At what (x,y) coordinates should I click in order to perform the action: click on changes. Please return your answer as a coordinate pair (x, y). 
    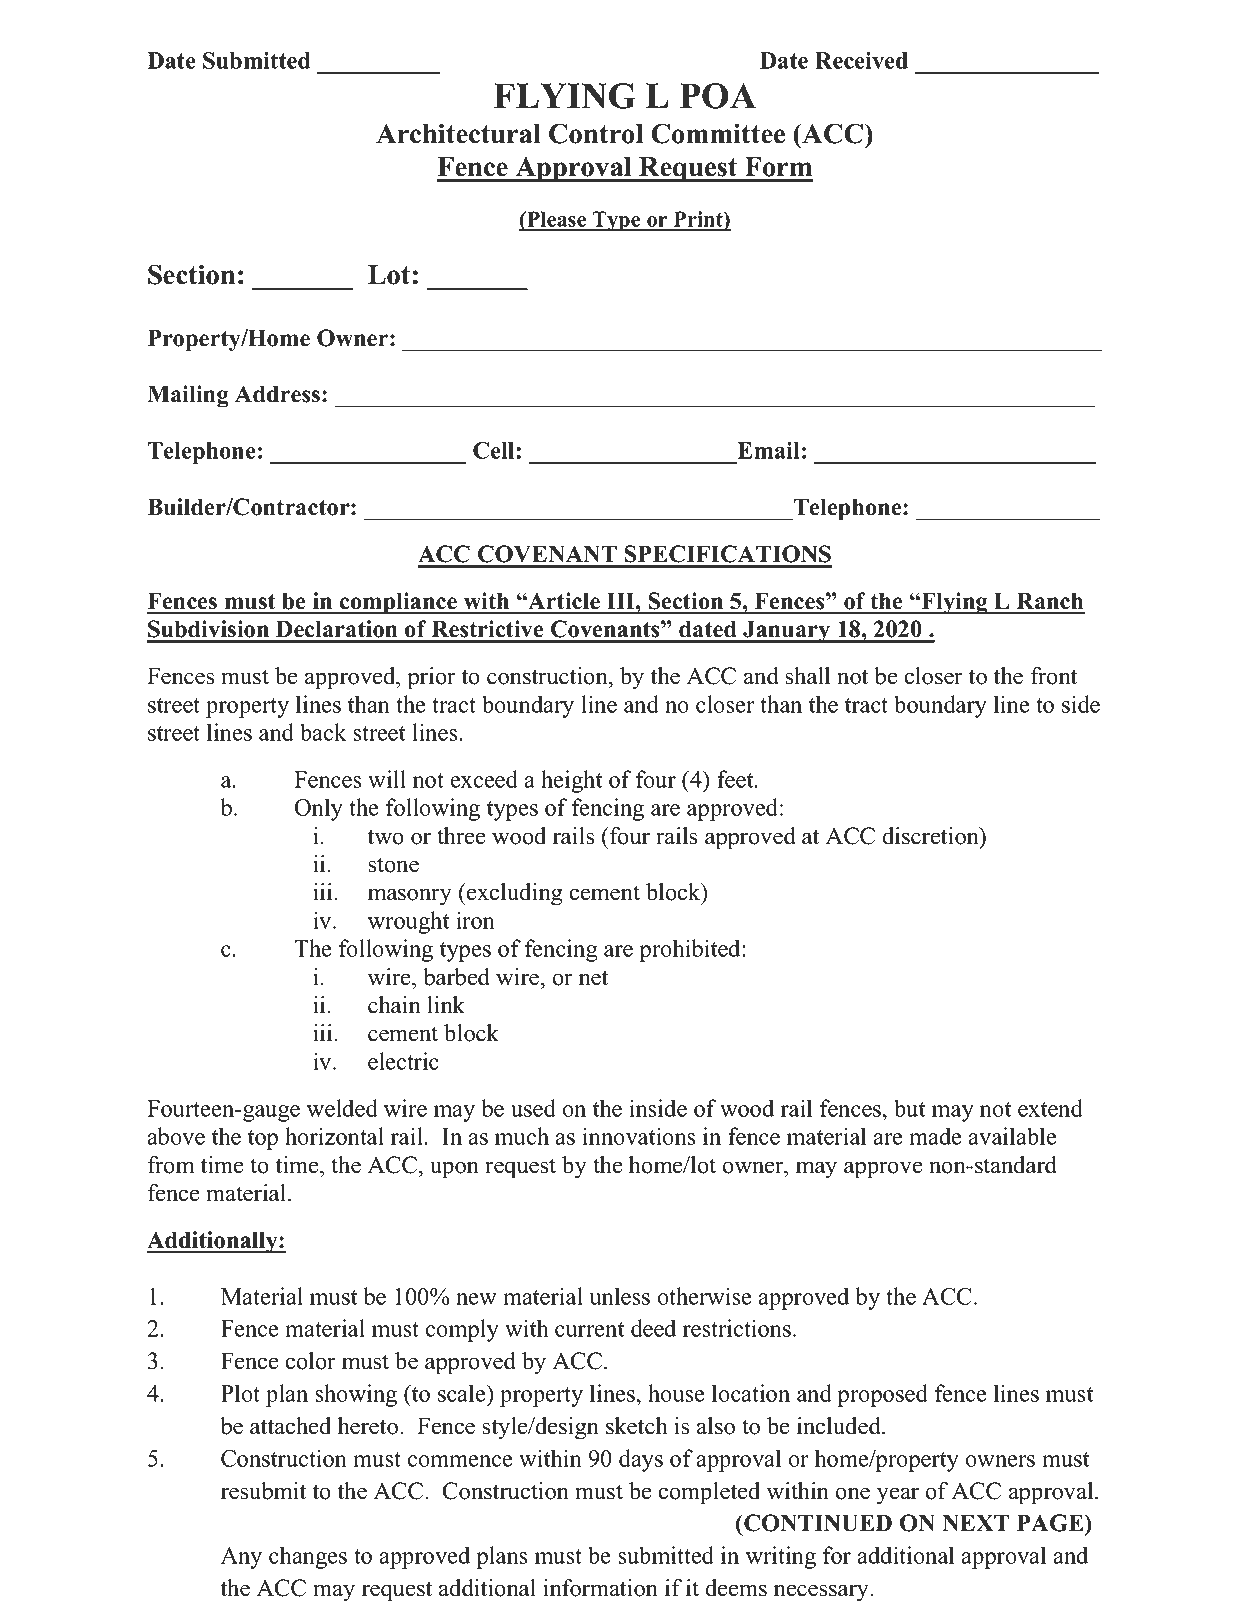
    Looking at the image, I should click on (308, 1557).
